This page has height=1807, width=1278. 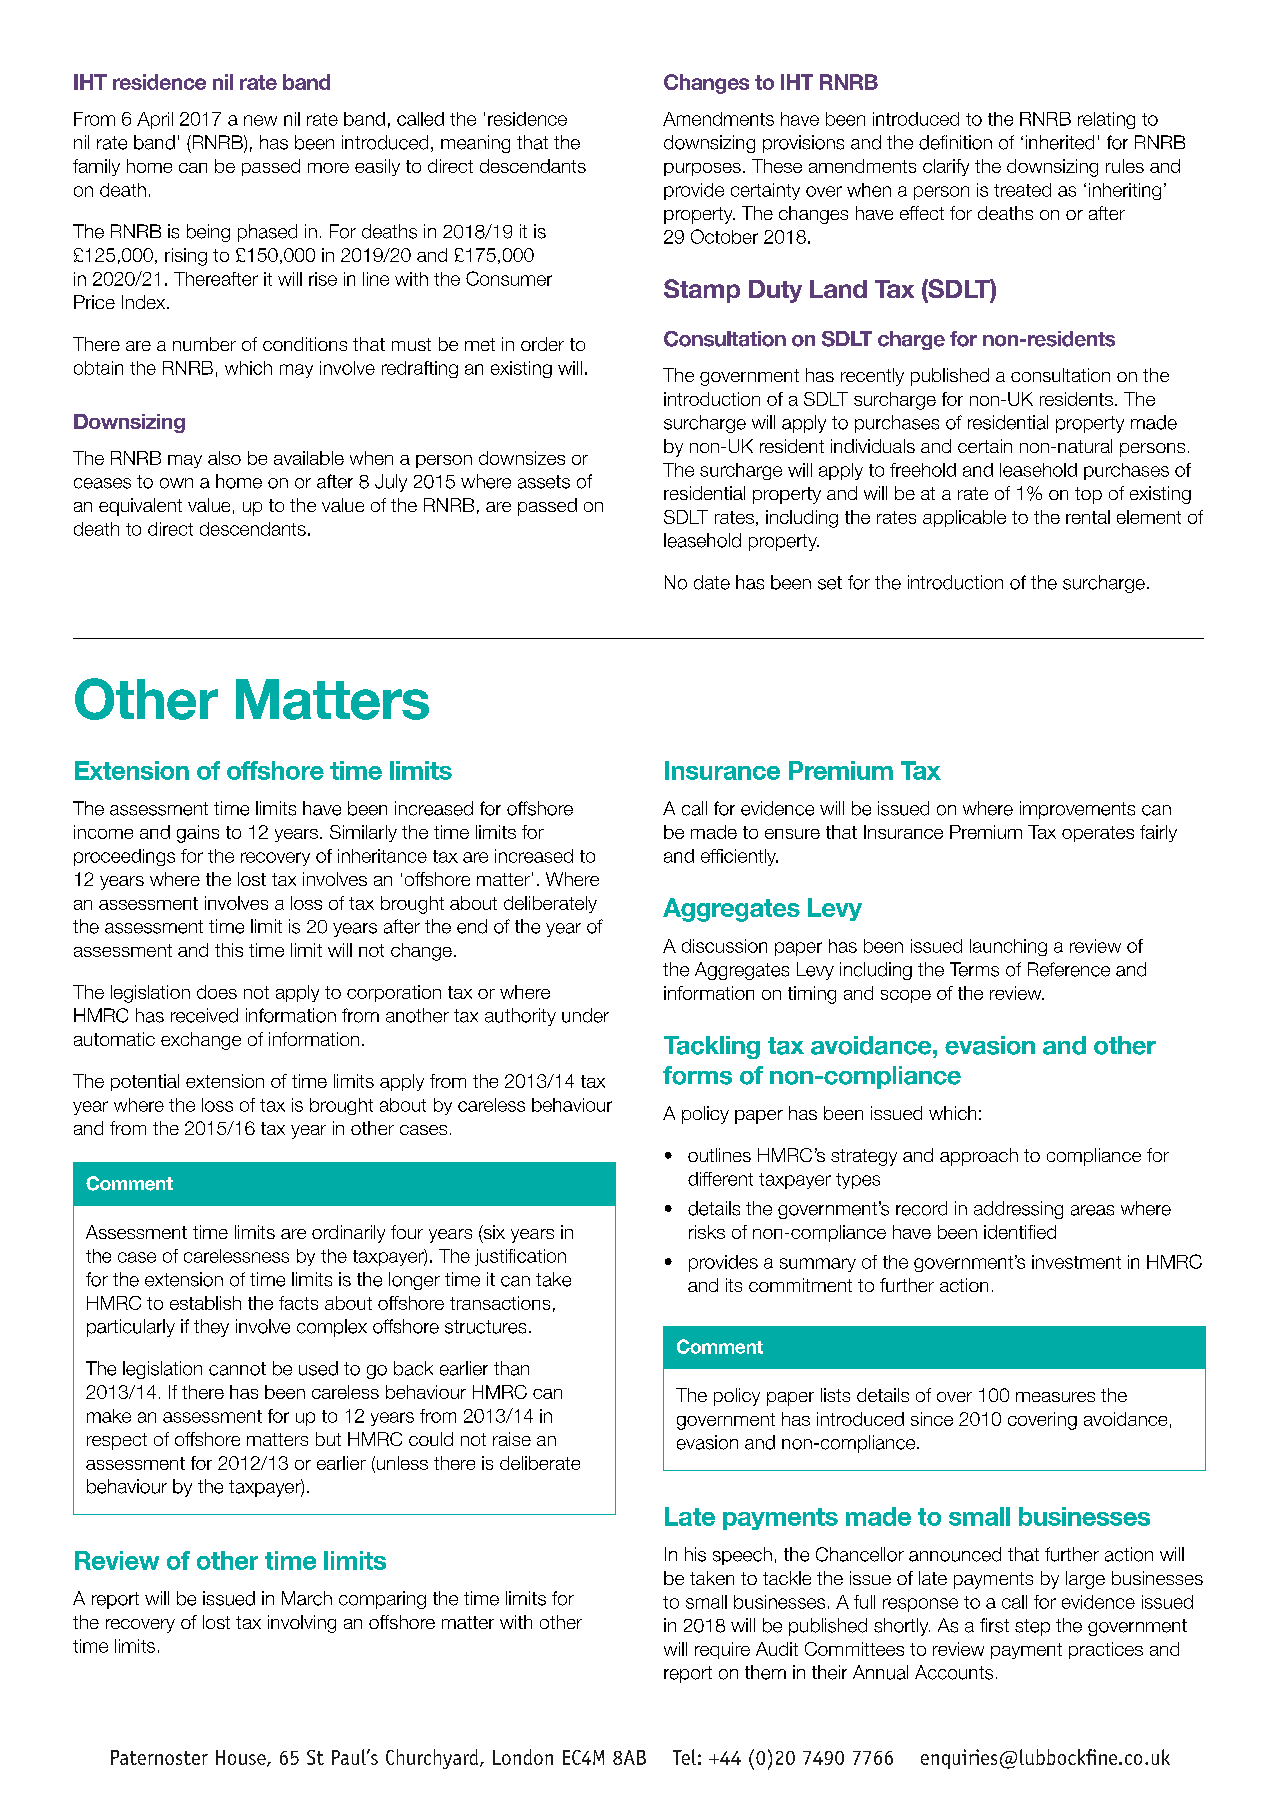 What do you see at coordinates (724, 946) in the page?
I see `discussion` at bounding box center [724, 946].
